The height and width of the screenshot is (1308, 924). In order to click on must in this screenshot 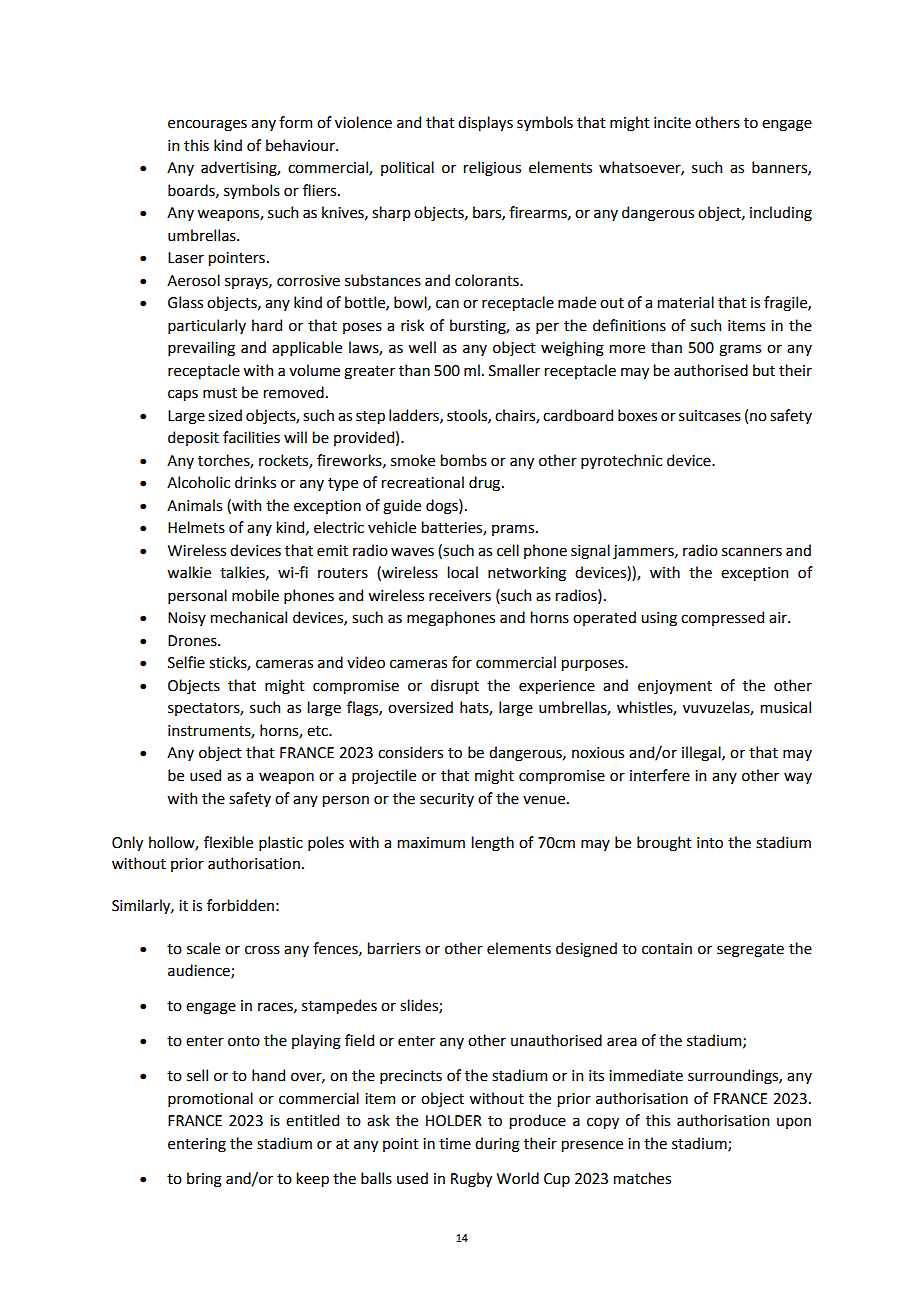, I will do `click(220, 393)`.
